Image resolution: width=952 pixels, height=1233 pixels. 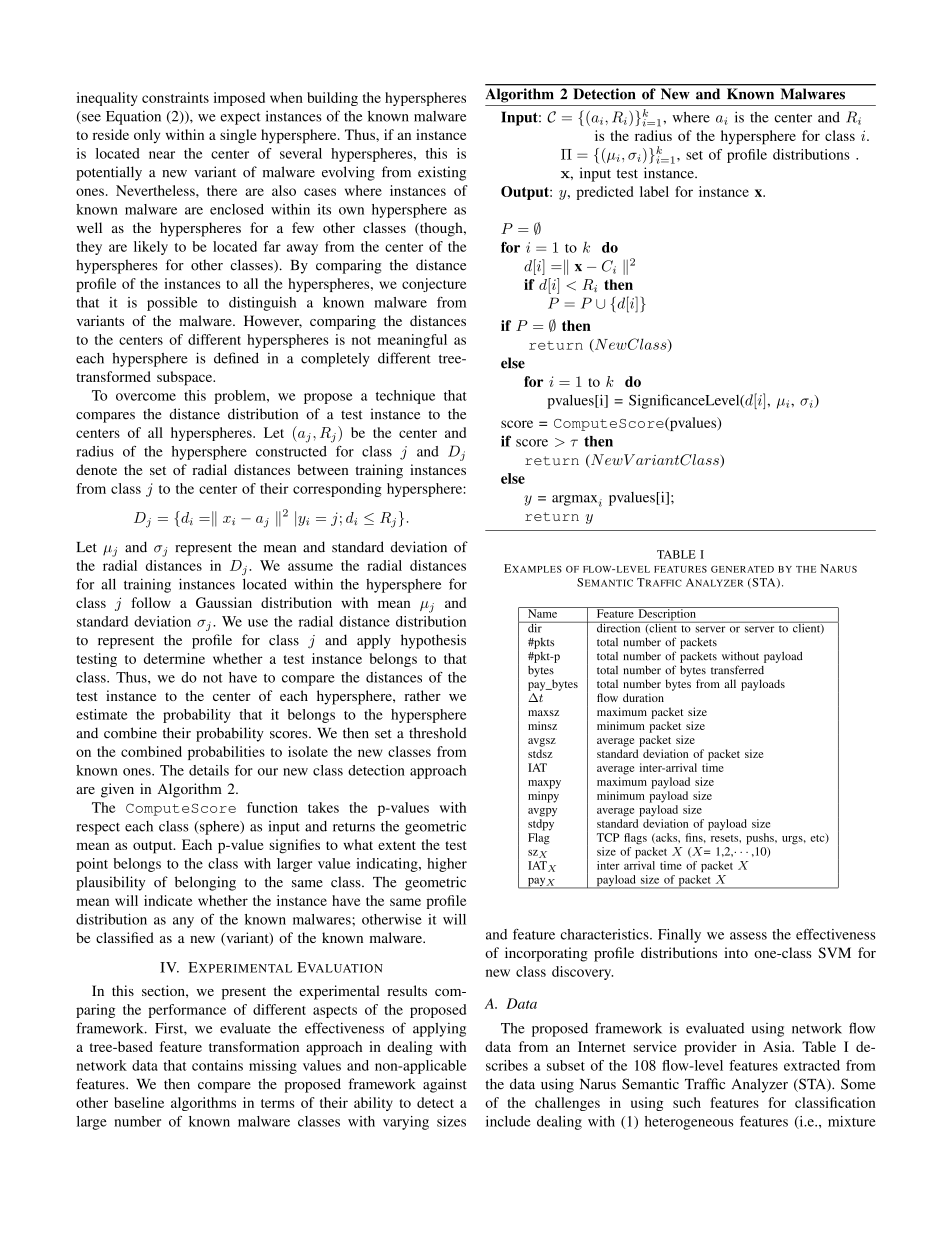 I want to click on follow, so click(x=151, y=602).
